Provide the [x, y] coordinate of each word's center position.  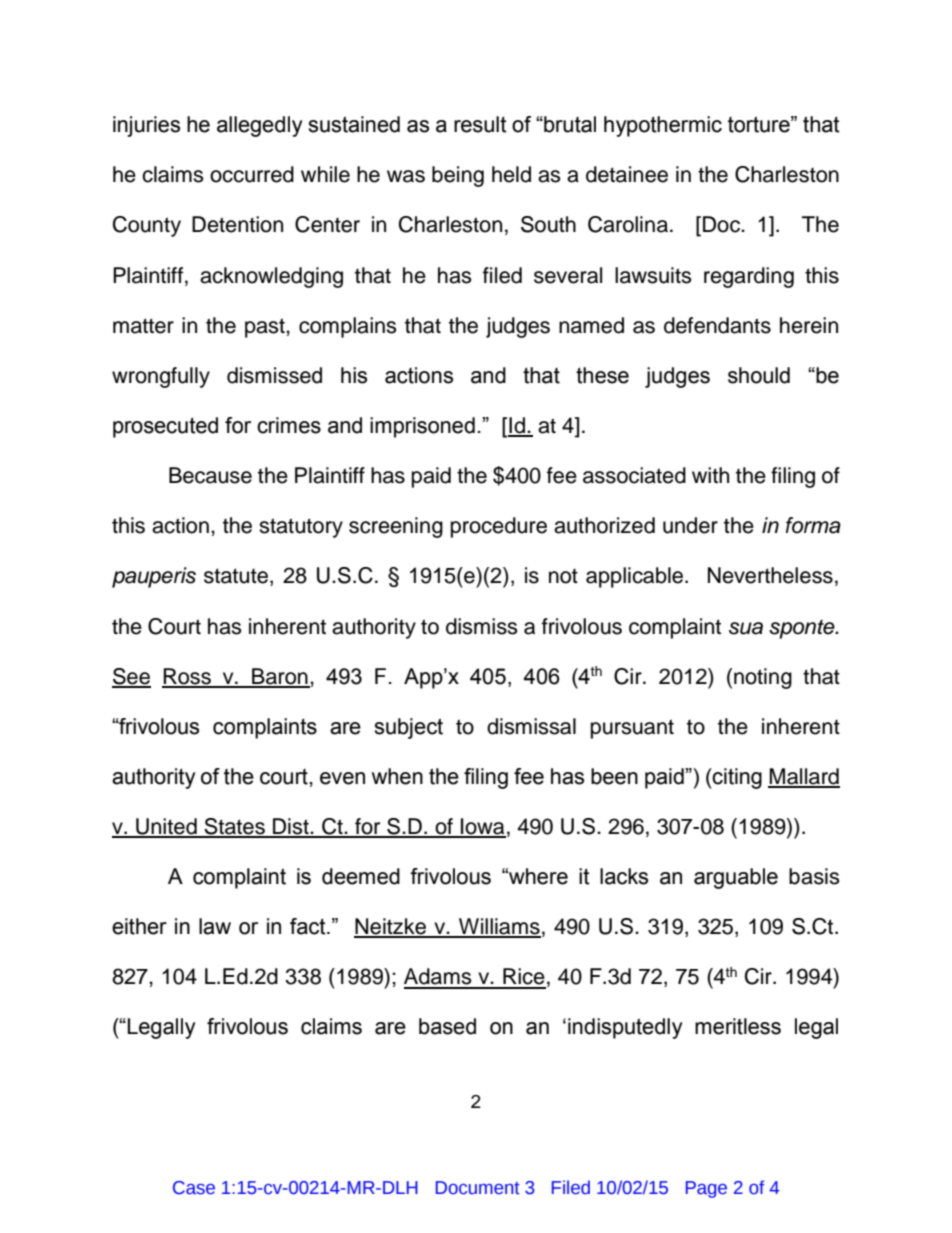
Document [478, 1188]
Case [194, 1188]
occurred [252, 174]
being [458, 176]
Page [706, 1189]
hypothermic [663, 126]
